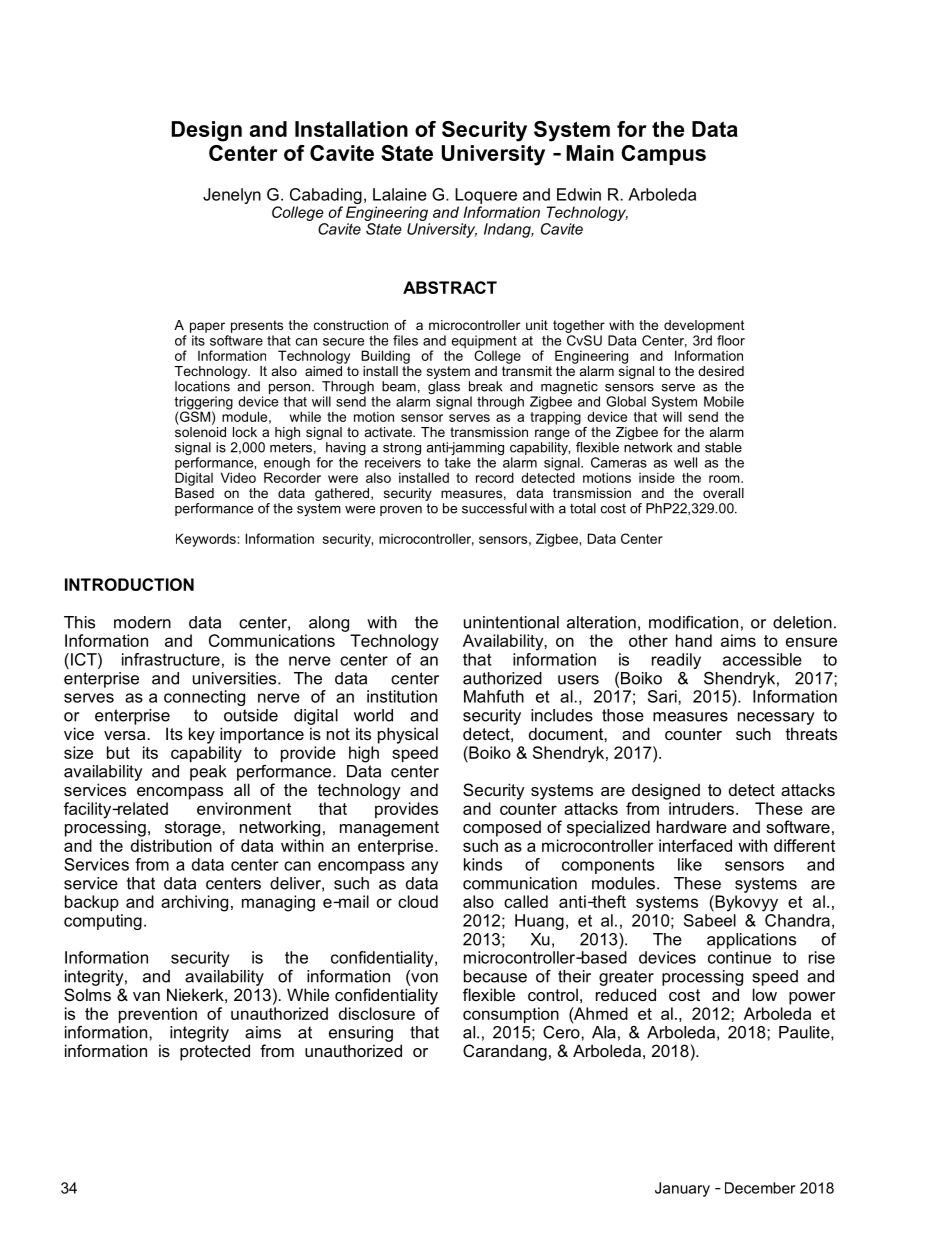 Image resolution: width=952 pixels, height=1233 pixels. Describe the element at coordinates (444, 387) in the document. I see `glass` at that location.
